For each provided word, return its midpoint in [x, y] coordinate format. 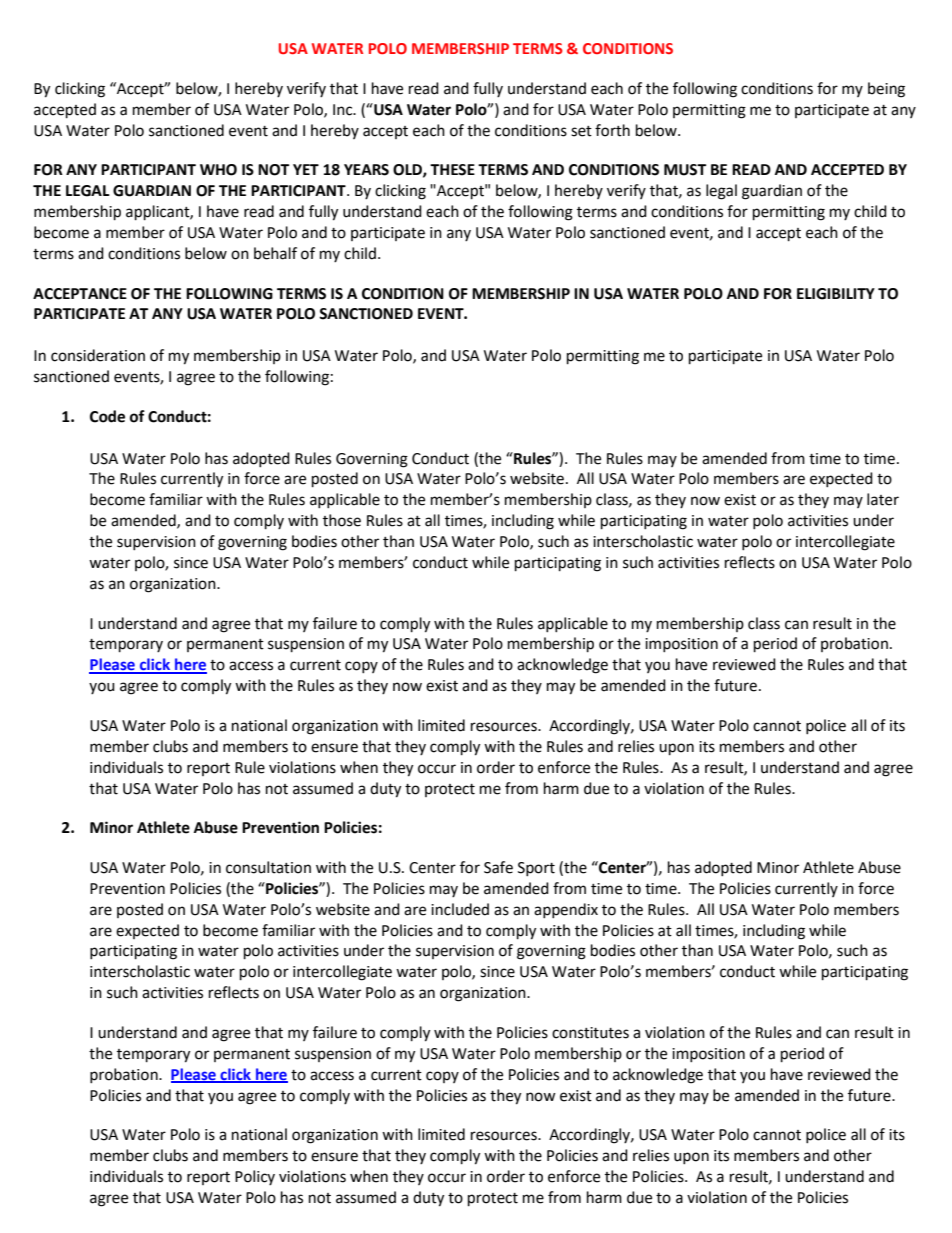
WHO [218, 170]
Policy [255, 1177]
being [886, 90]
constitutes [590, 1033]
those [342, 520]
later [883, 499]
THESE [452, 170]
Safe [498, 867]
